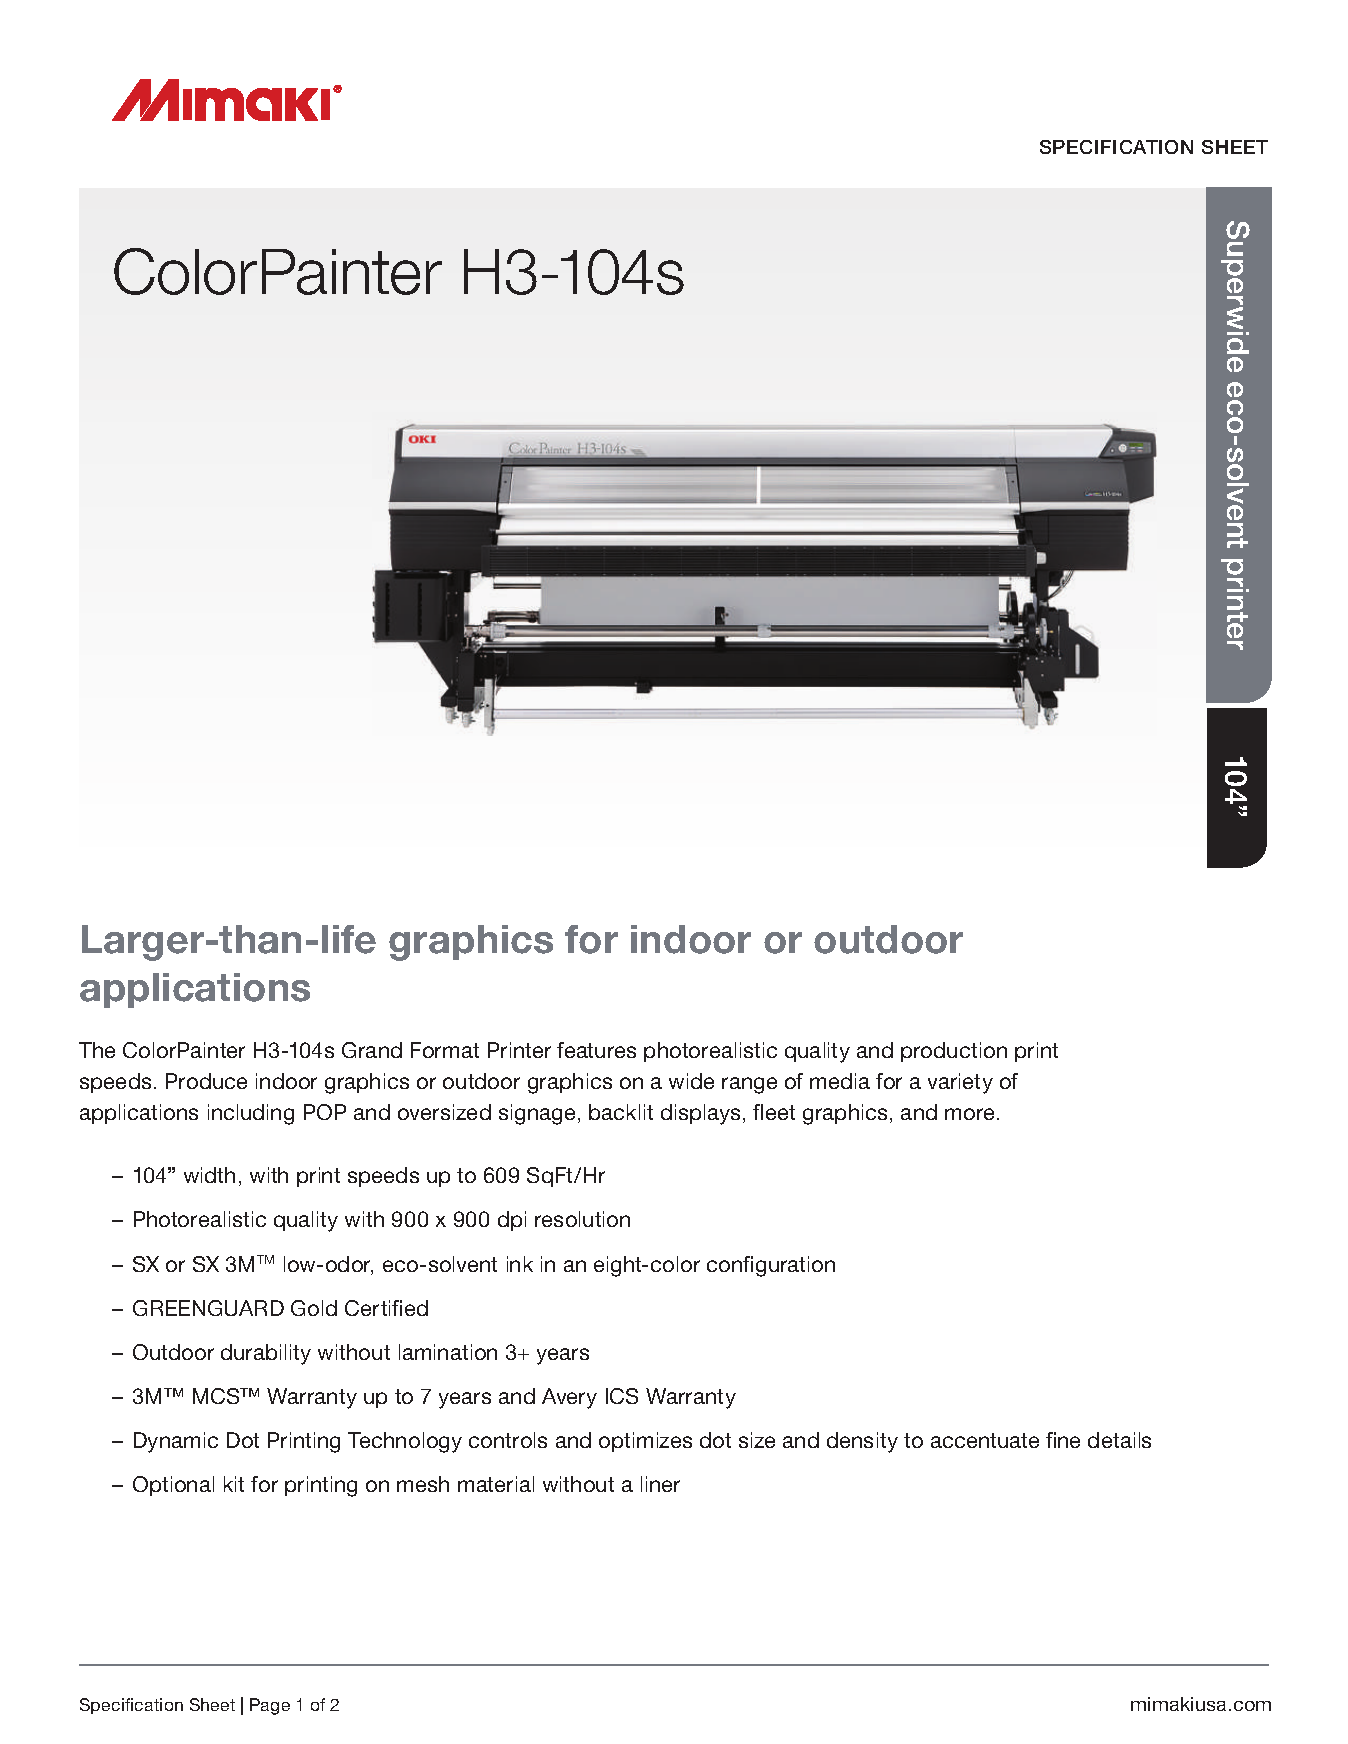 Image resolution: width=1348 pixels, height=1744 pixels. What do you see at coordinates (596, 1050) in the screenshot?
I see `features` at bounding box center [596, 1050].
